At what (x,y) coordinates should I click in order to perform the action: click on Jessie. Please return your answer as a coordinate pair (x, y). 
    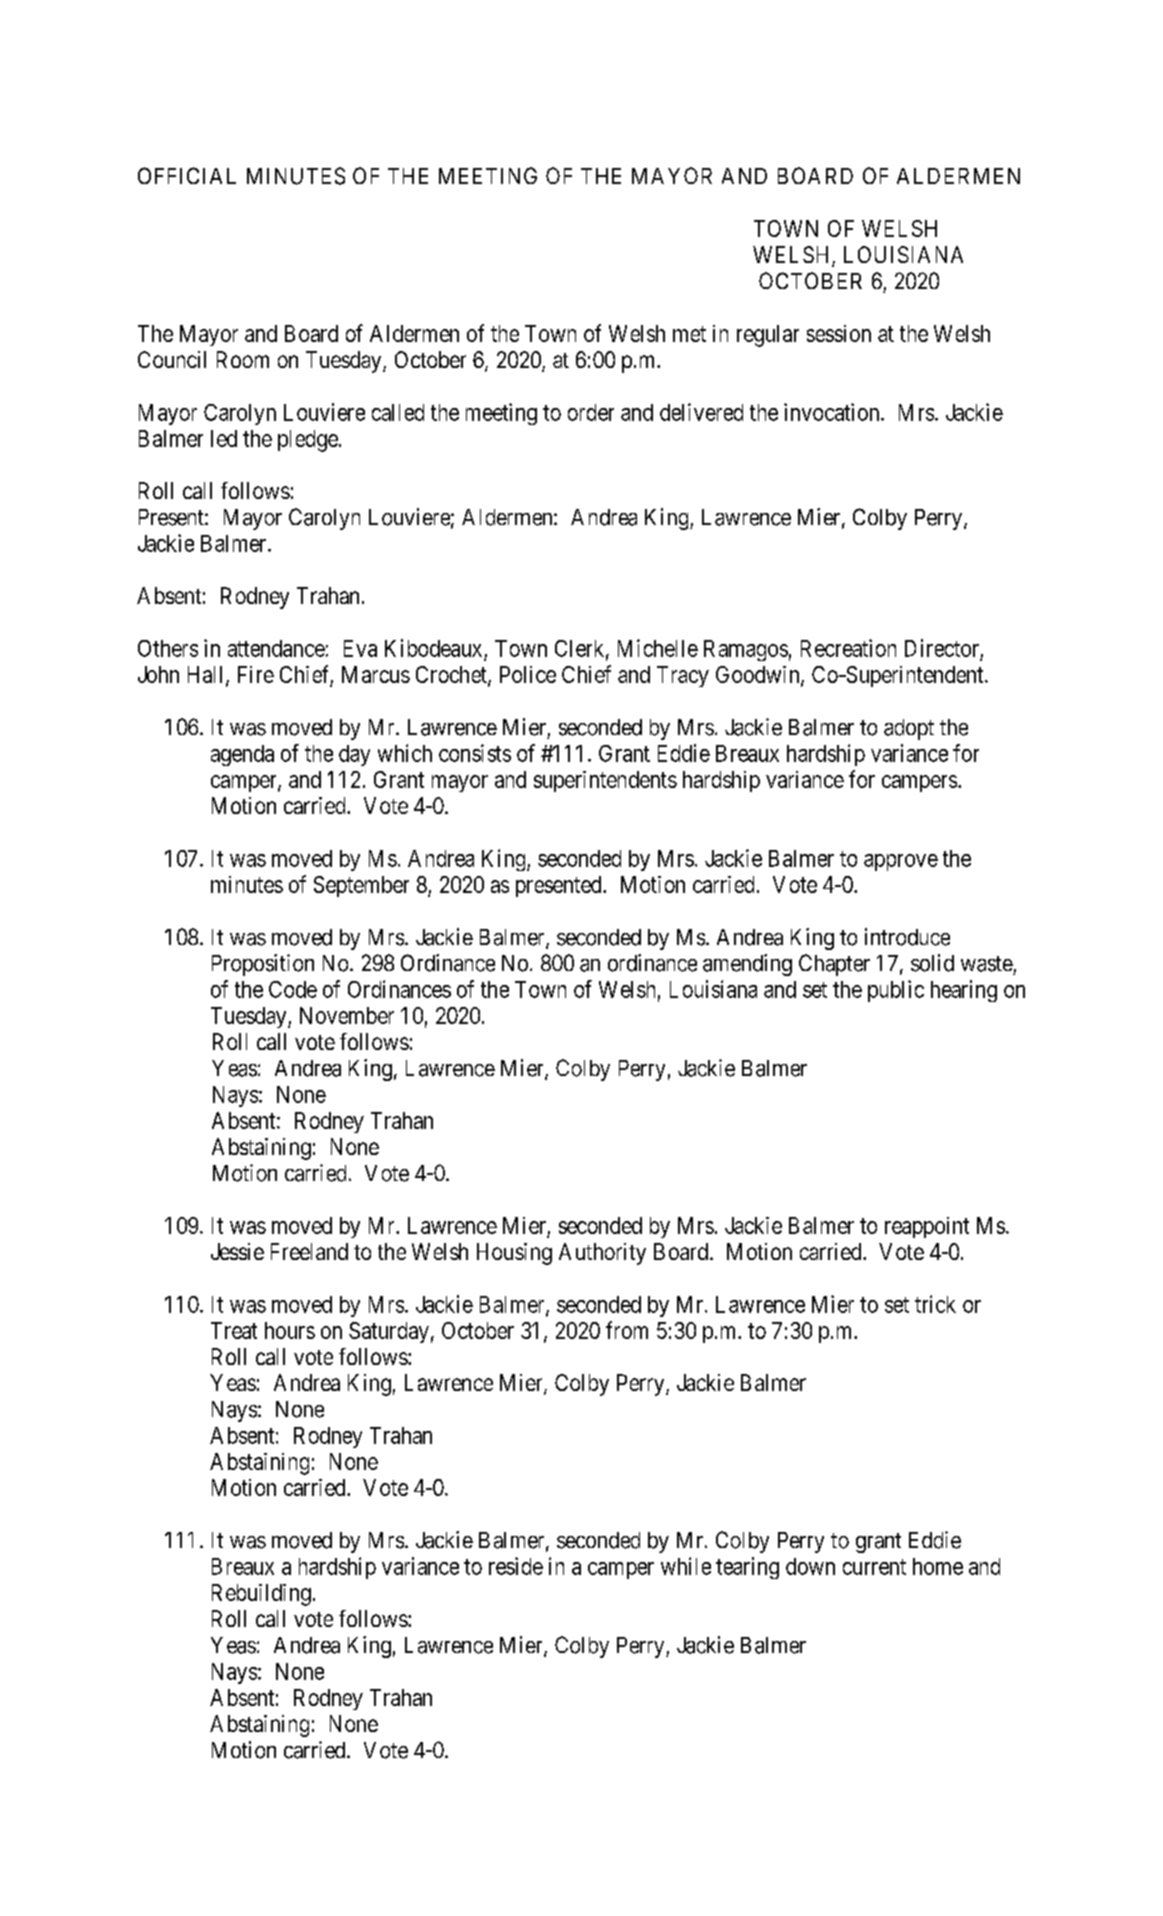
    Looking at the image, I should click on (237, 1251).
